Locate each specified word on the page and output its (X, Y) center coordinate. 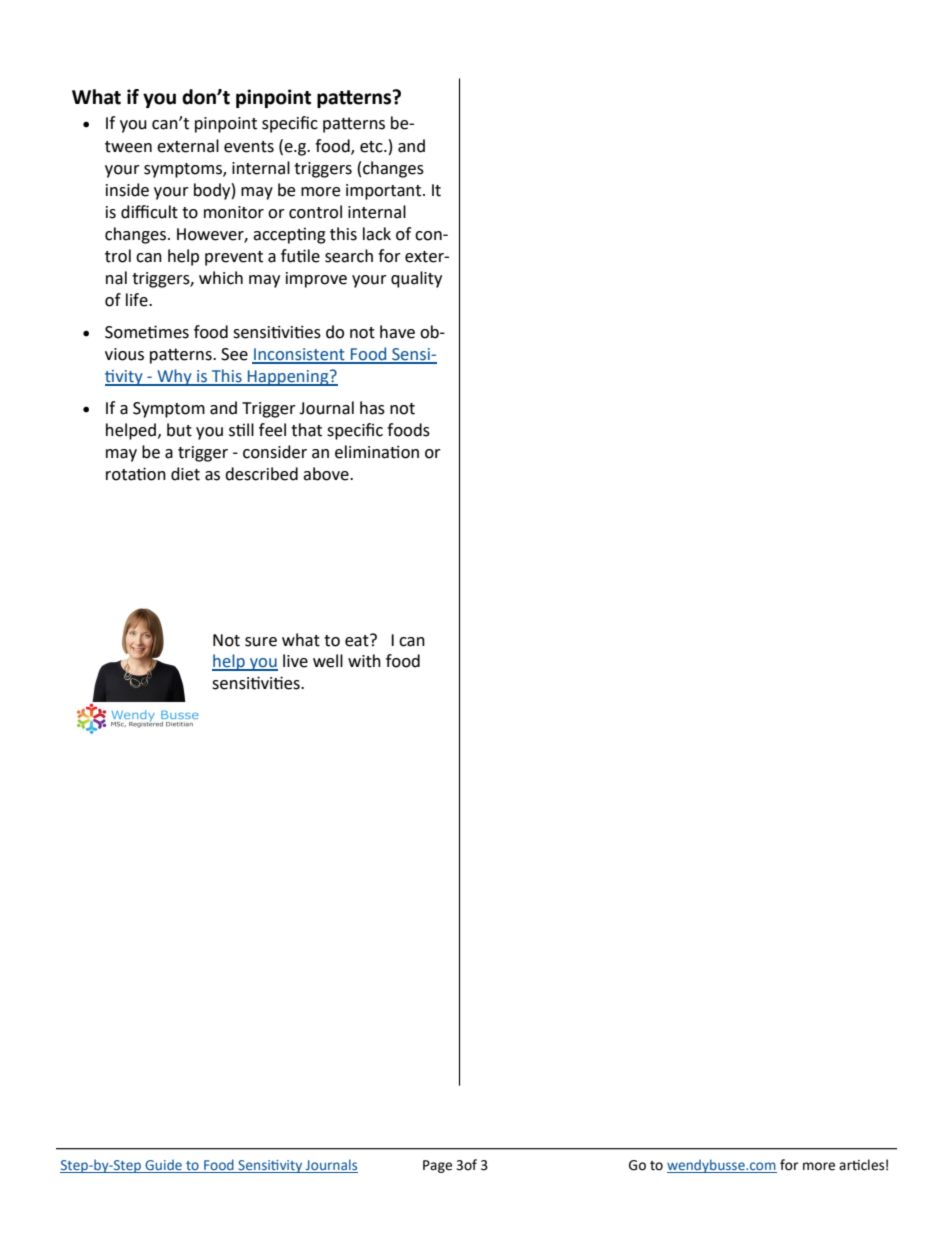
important (385, 192)
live (295, 661)
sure (261, 642)
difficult (149, 212)
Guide (163, 1166)
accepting (289, 236)
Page (437, 1166)
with (364, 661)
